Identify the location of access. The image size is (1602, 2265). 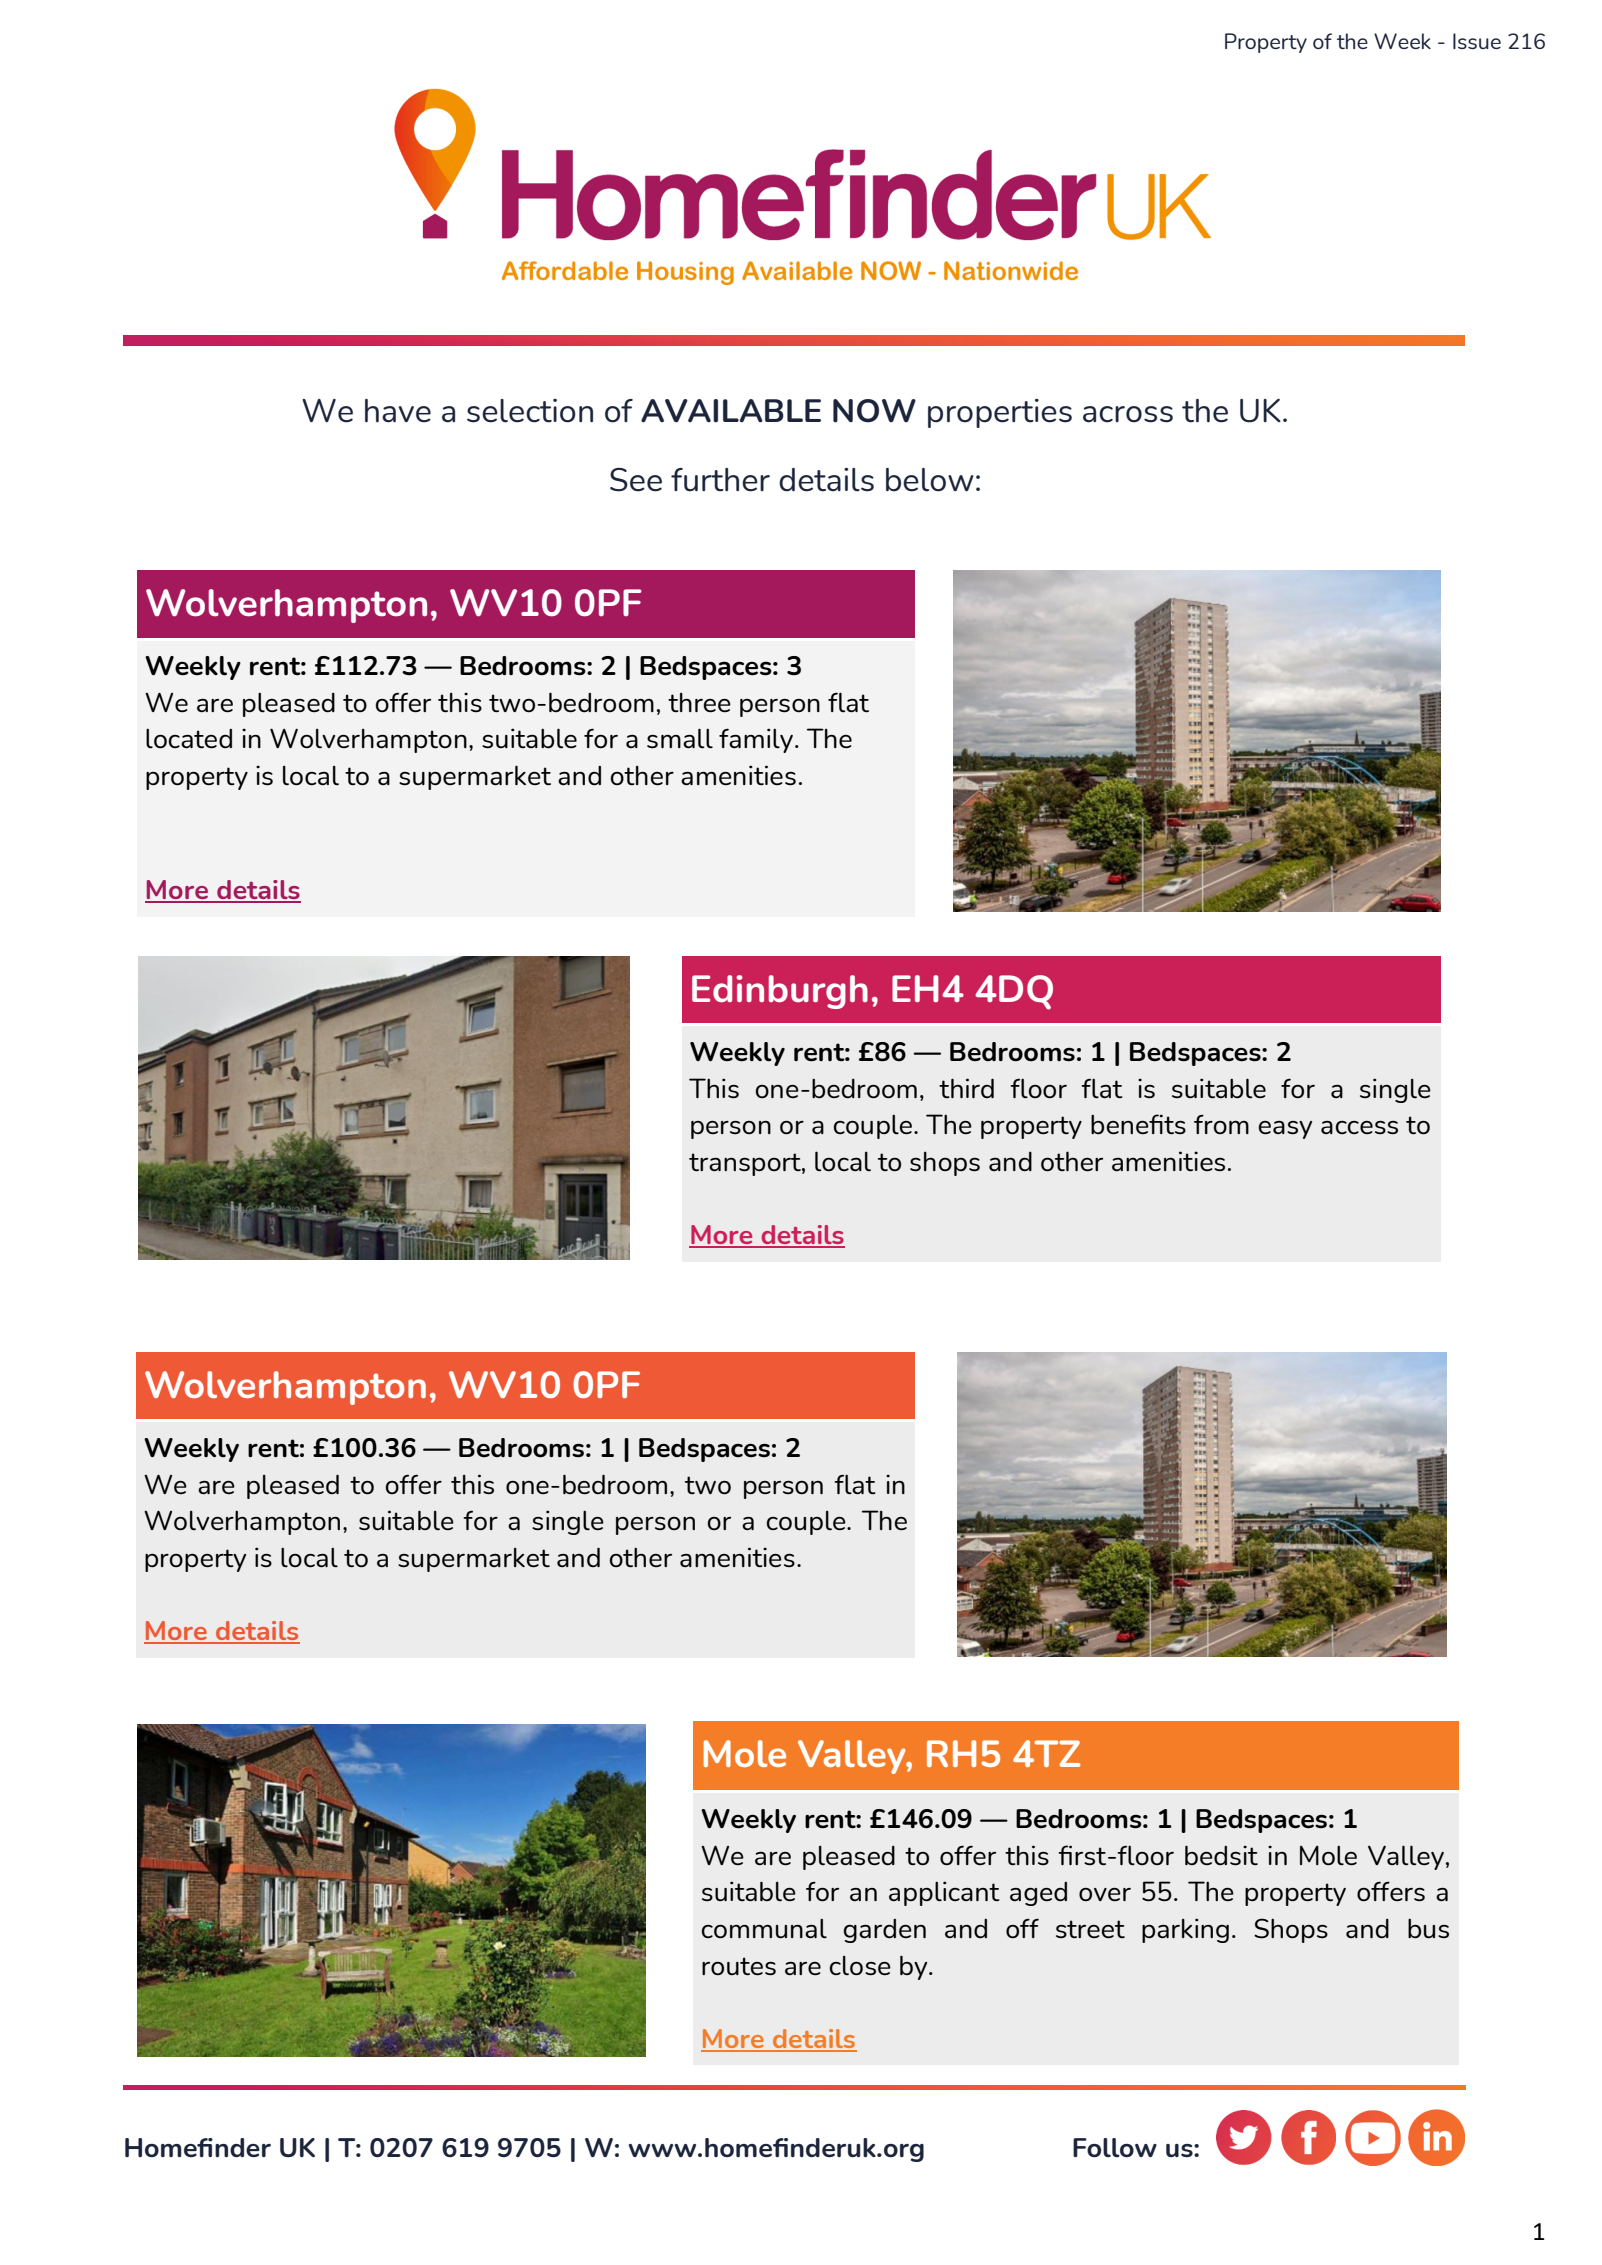
(1359, 1128).
